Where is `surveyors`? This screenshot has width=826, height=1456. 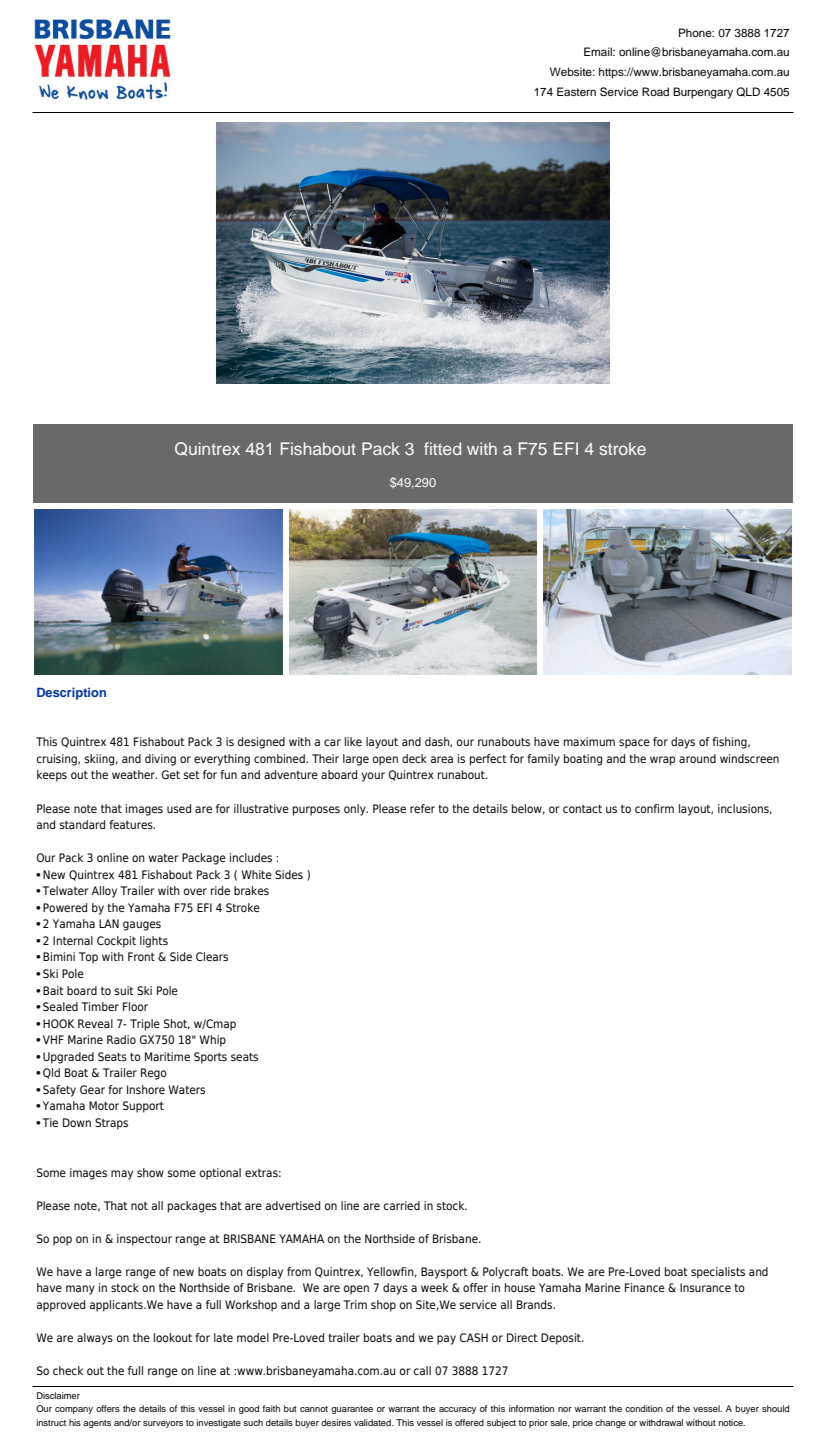 surveyors is located at coordinates (163, 1424).
